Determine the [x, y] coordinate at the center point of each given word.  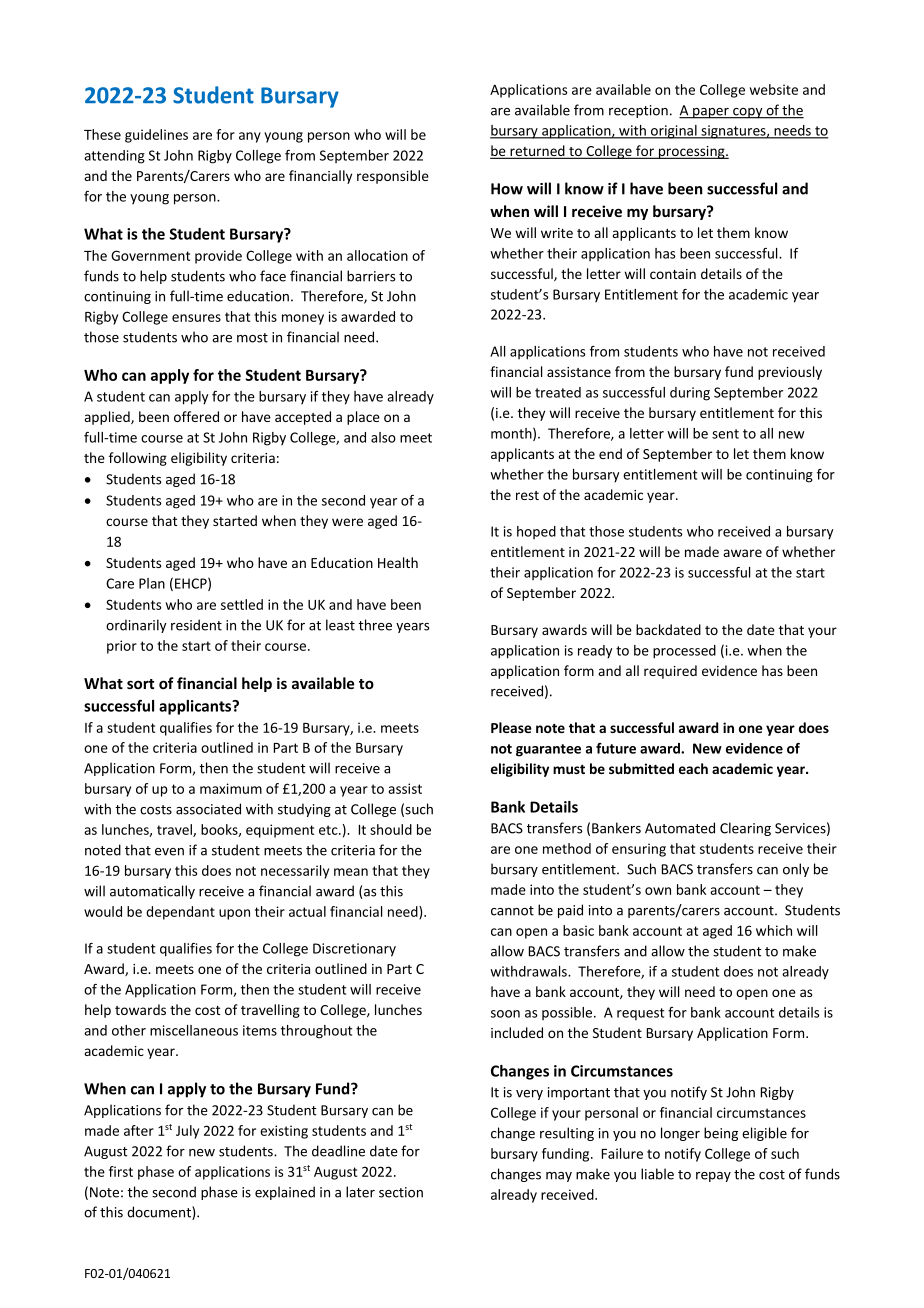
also [383, 437]
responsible [393, 177]
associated [208, 809]
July [187, 1132]
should [391, 829]
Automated [680, 828]
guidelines [156, 136]
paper [711, 113]
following [138, 459]
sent [725, 434]
